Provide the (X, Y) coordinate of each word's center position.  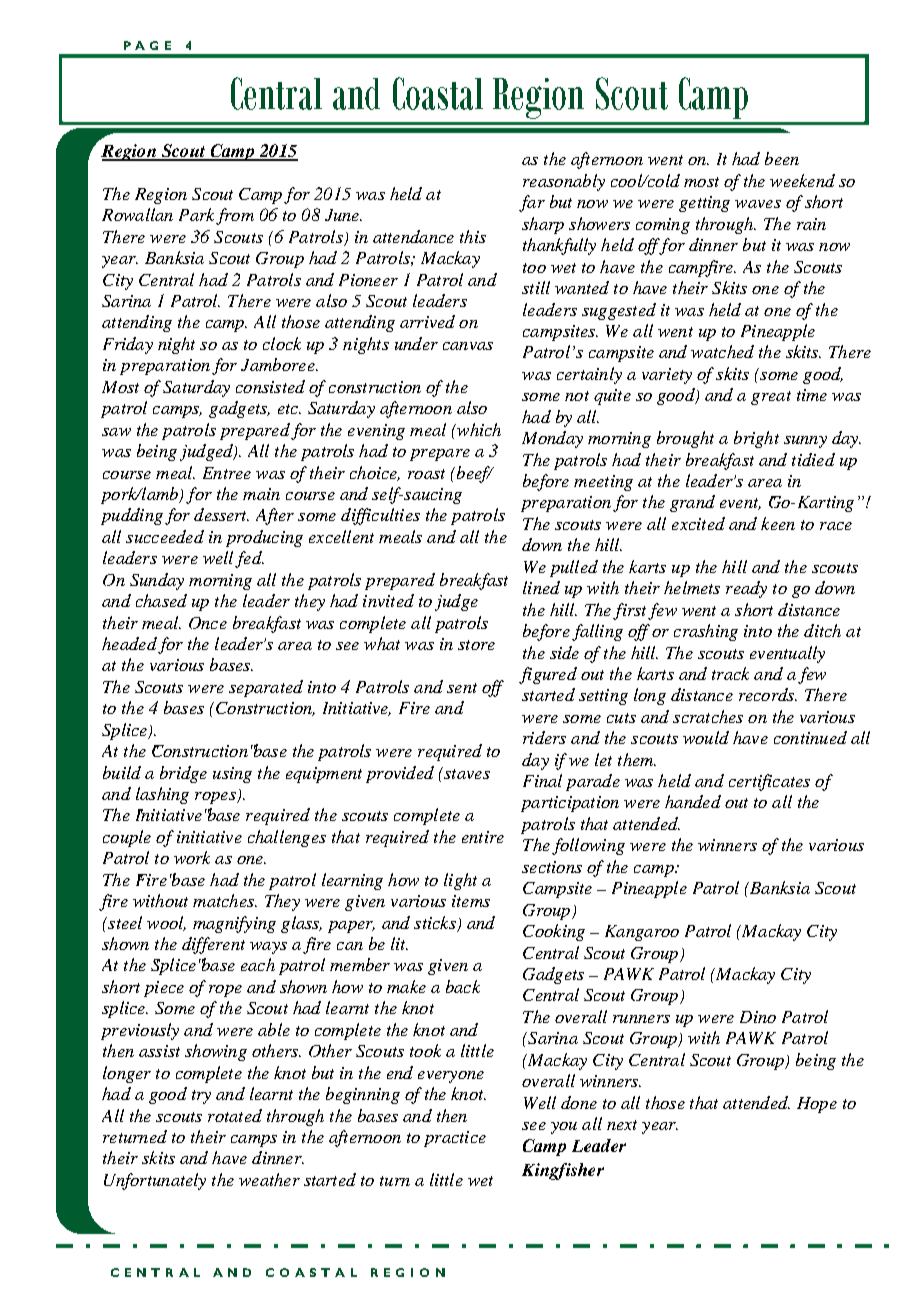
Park (196, 214)
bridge (183, 774)
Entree (227, 473)
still (536, 287)
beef (473, 474)
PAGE (147, 45)
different (213, 945)
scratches (708, 716)
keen (778, 523)
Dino (758, 1017)
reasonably (564, 182)
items (471, 901)
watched (722, 351)
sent (462, 688)
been (782, 158)
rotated (235, 1115)
